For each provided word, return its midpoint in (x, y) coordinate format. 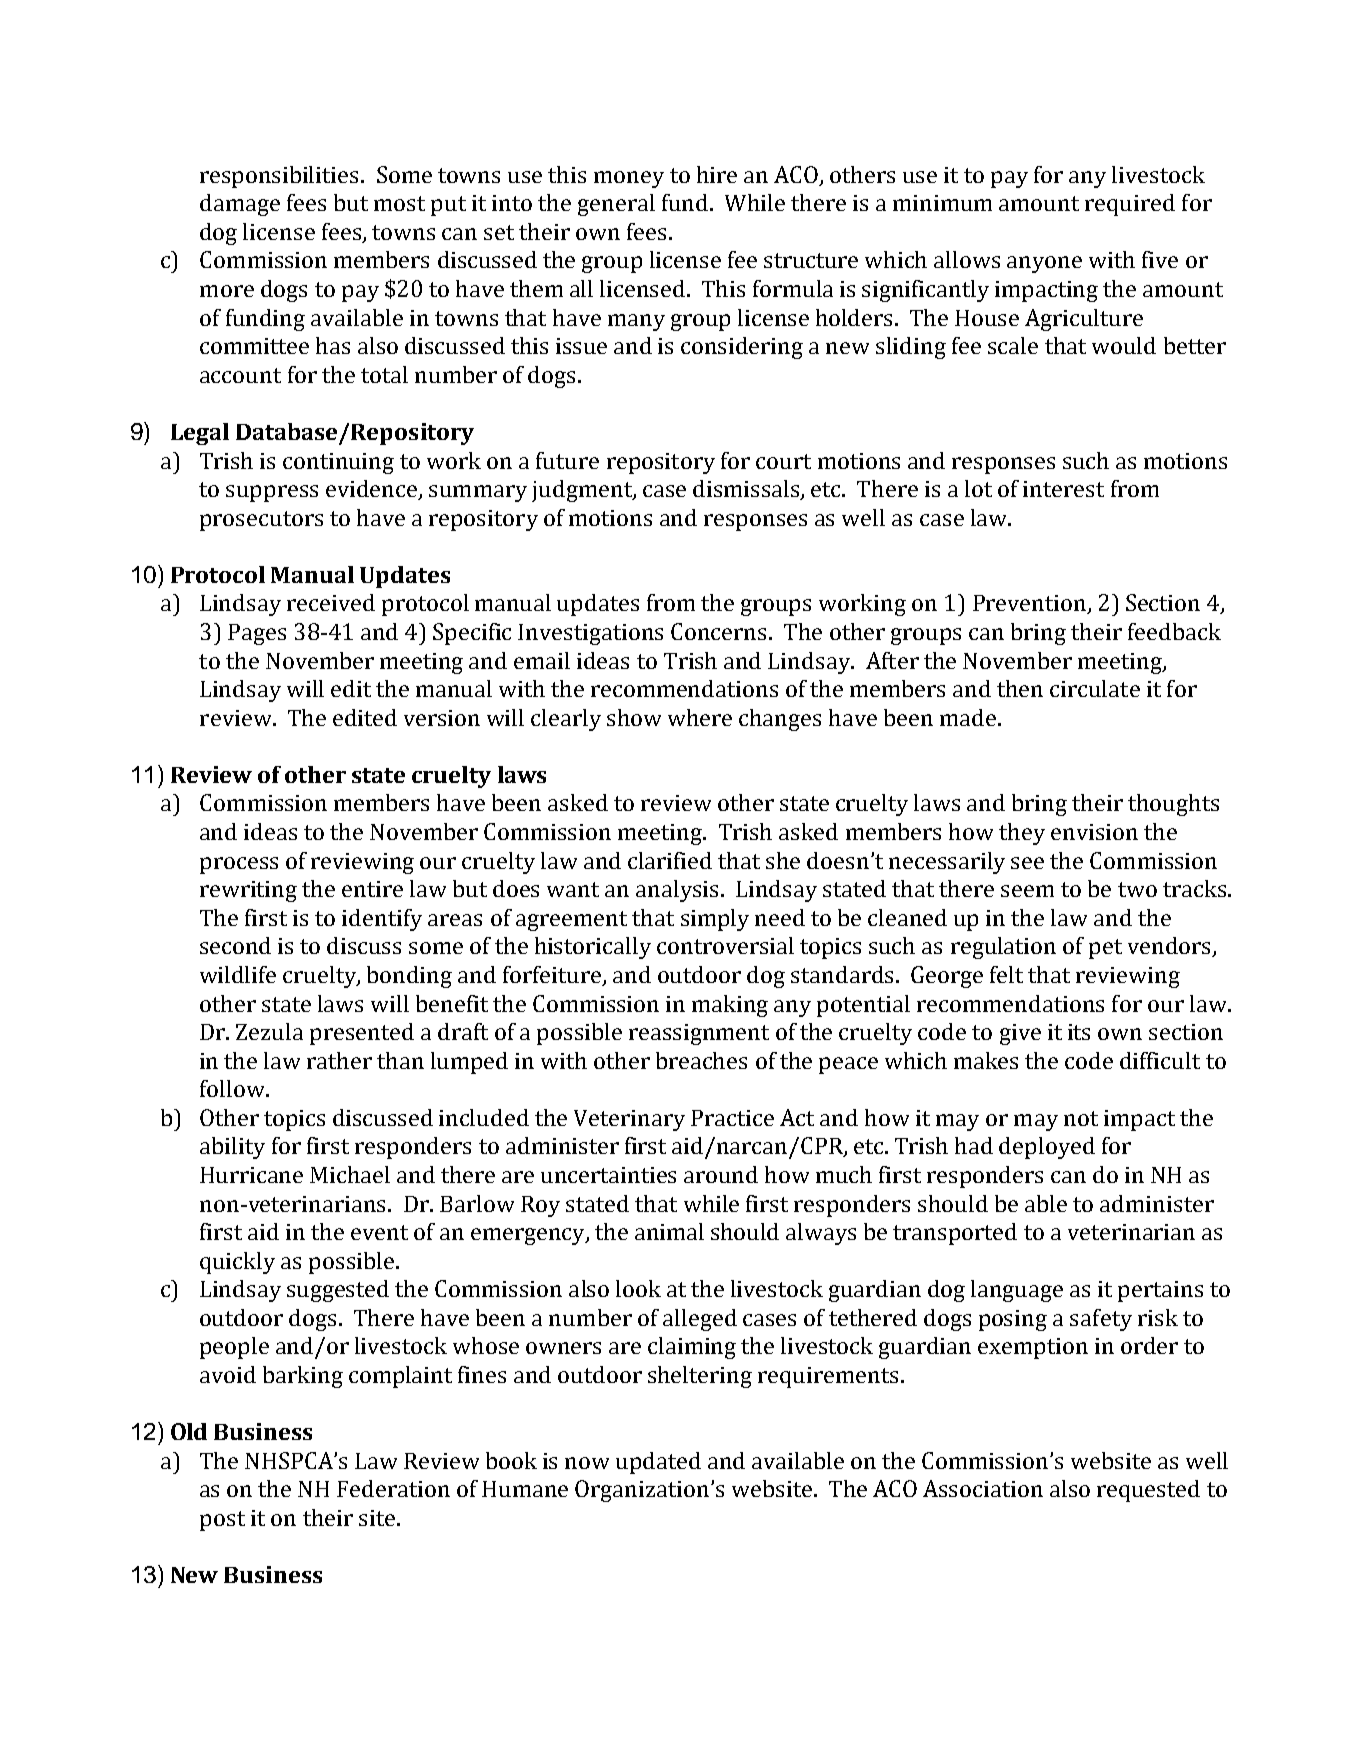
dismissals (747, 490)
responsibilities (279, 177)
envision (1094, 832)
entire (372, 889)
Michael (350, 1174)
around (721, 1174)
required (1130, 205)
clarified (670, 860)
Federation (393, 1488)
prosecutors (261, 521)
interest (1063, 489)
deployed (1047, 1148)
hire (717, 174)
